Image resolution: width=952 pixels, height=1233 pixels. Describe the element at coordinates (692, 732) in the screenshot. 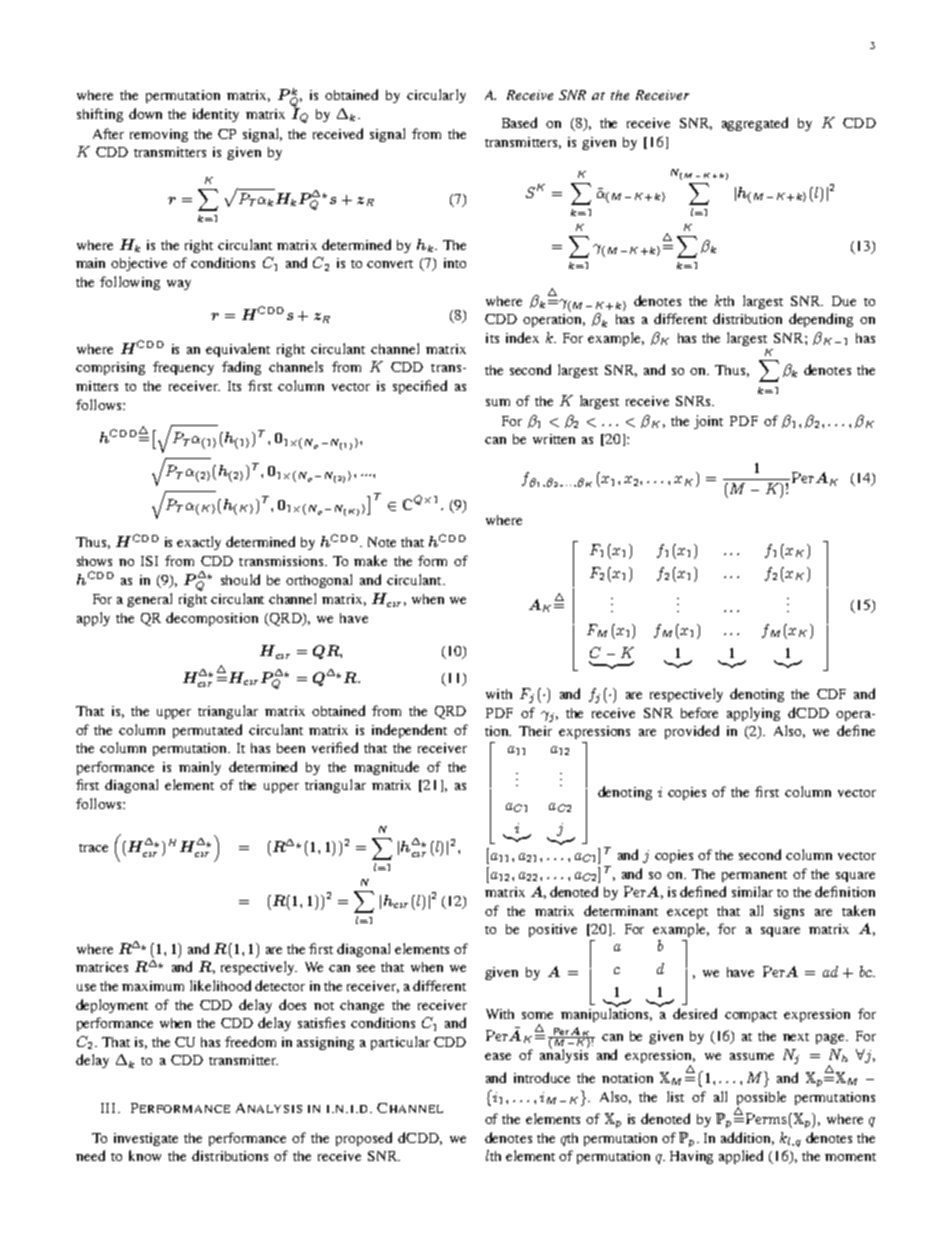

I see `provided` at that location.
